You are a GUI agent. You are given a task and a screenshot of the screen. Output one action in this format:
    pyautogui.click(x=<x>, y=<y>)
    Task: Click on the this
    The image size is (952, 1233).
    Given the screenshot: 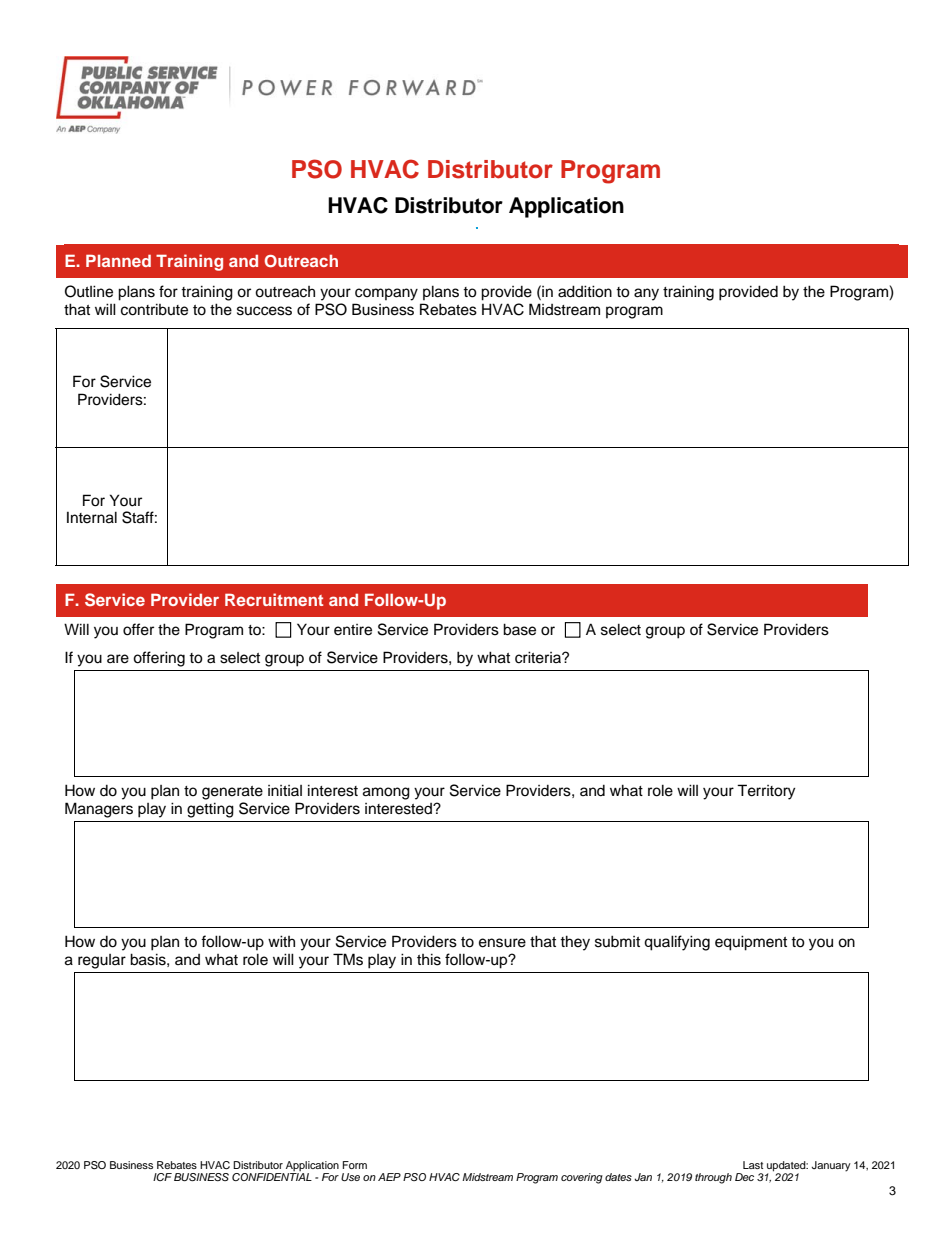 What is the action you would take?
    pyautogui.click(x=429, y=959)
